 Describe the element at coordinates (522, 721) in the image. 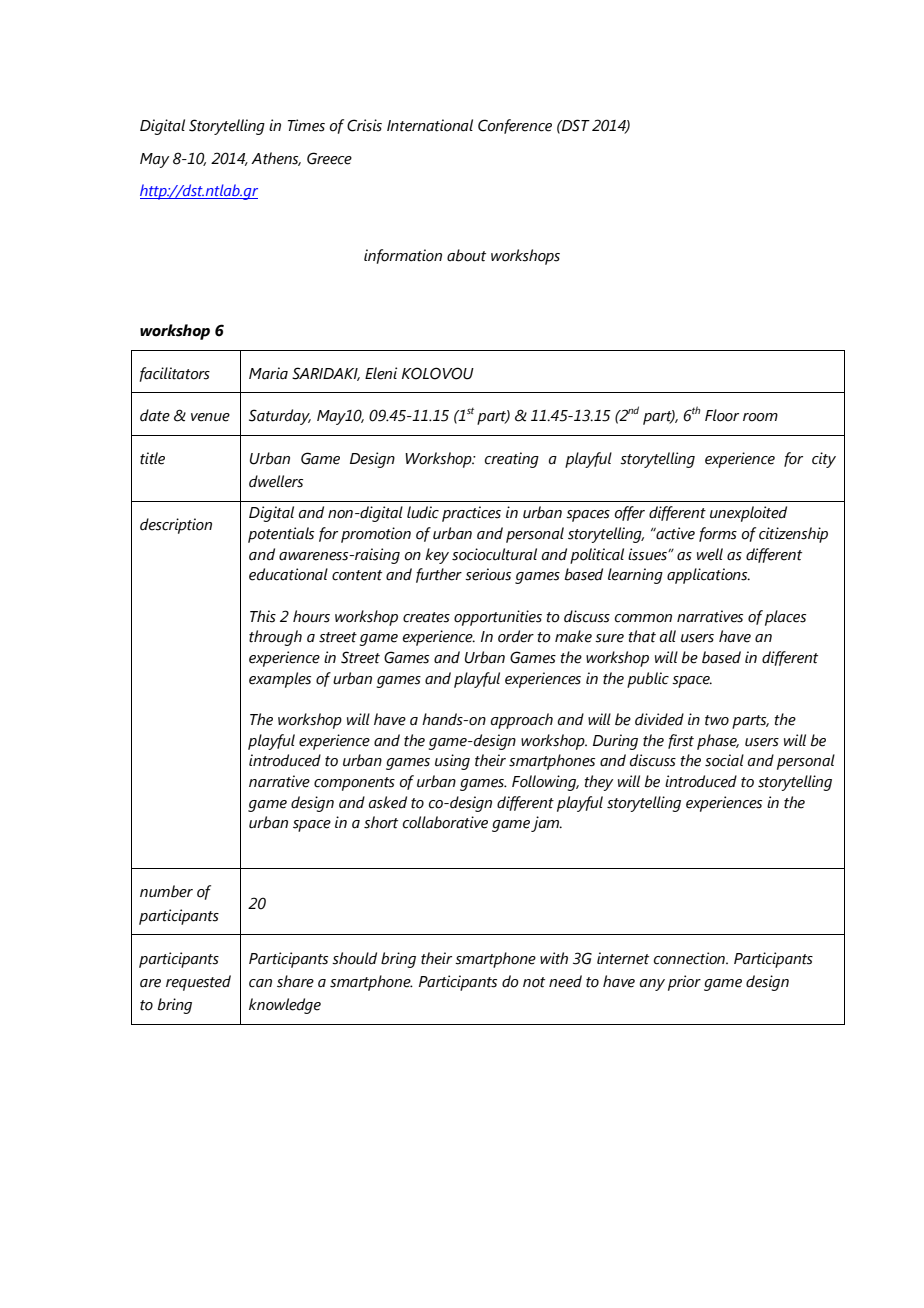

I see `approach` at that location.
